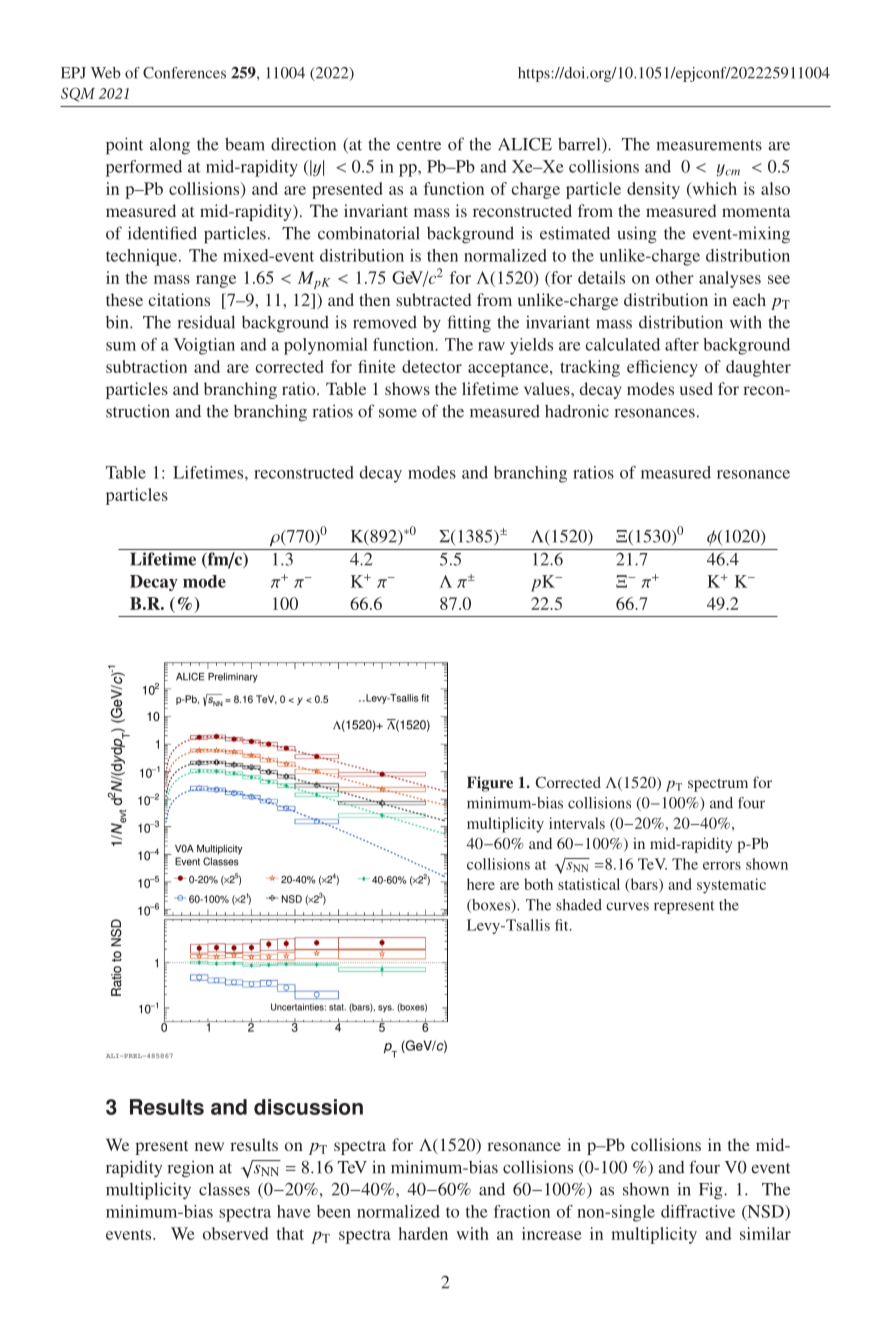 This page has width=896, height=1318. What do you see at coordinates (709, 145) in the page?
I see `measurements` at bounding box center [709, 145].
